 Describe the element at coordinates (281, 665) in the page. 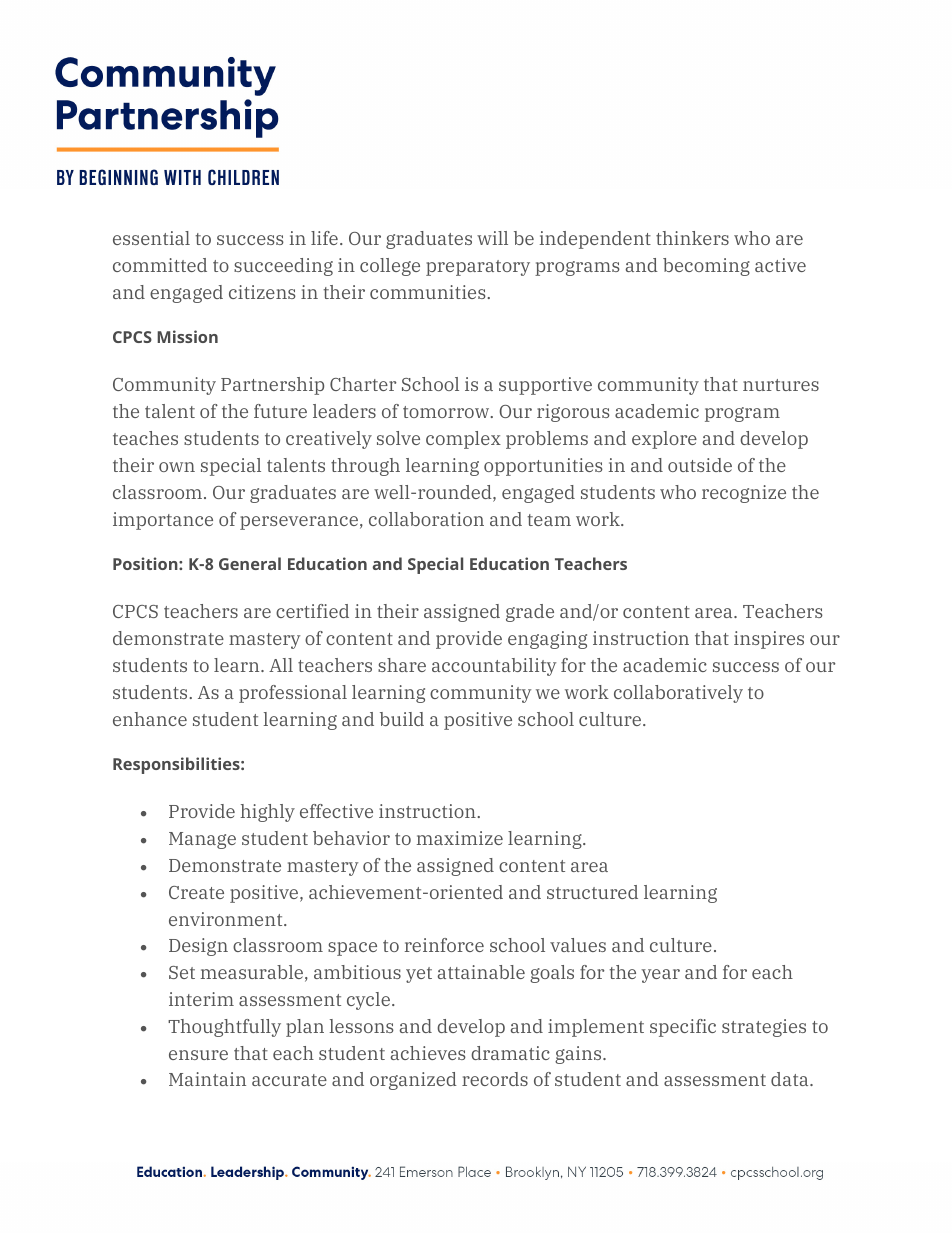

I see `All` at that location.
